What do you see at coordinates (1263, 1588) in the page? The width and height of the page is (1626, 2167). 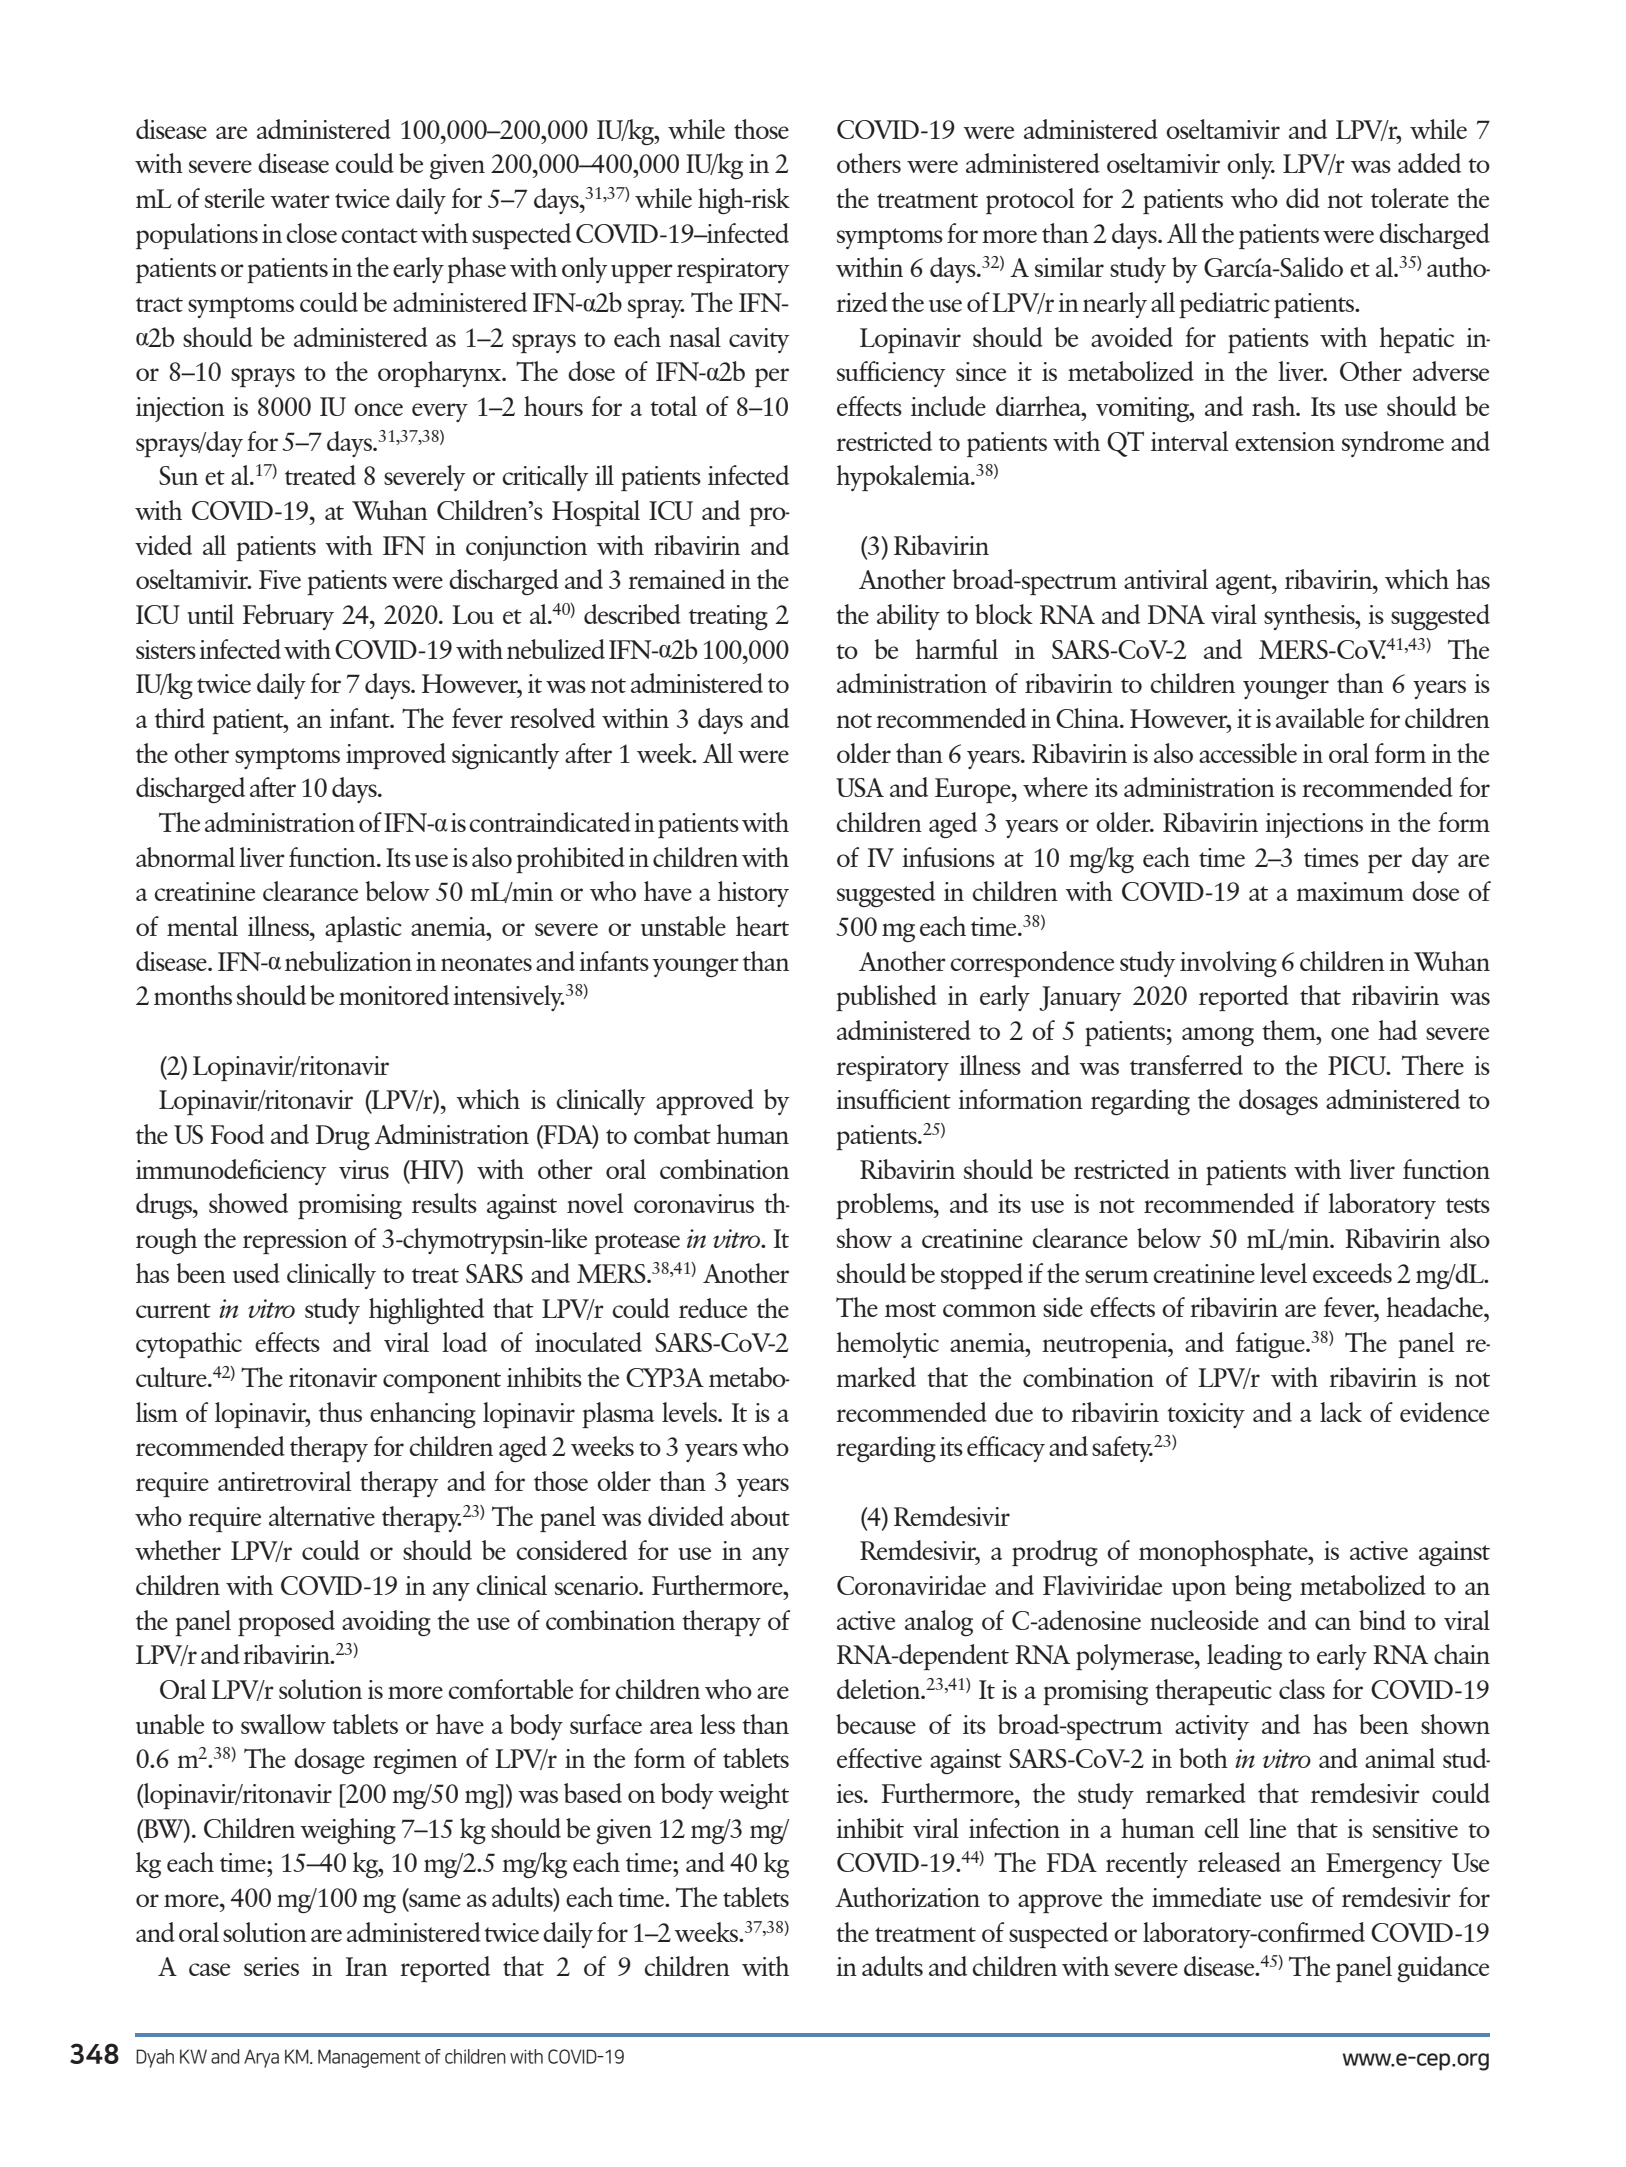 I see `being` at bounding box center [1263, 1588].
